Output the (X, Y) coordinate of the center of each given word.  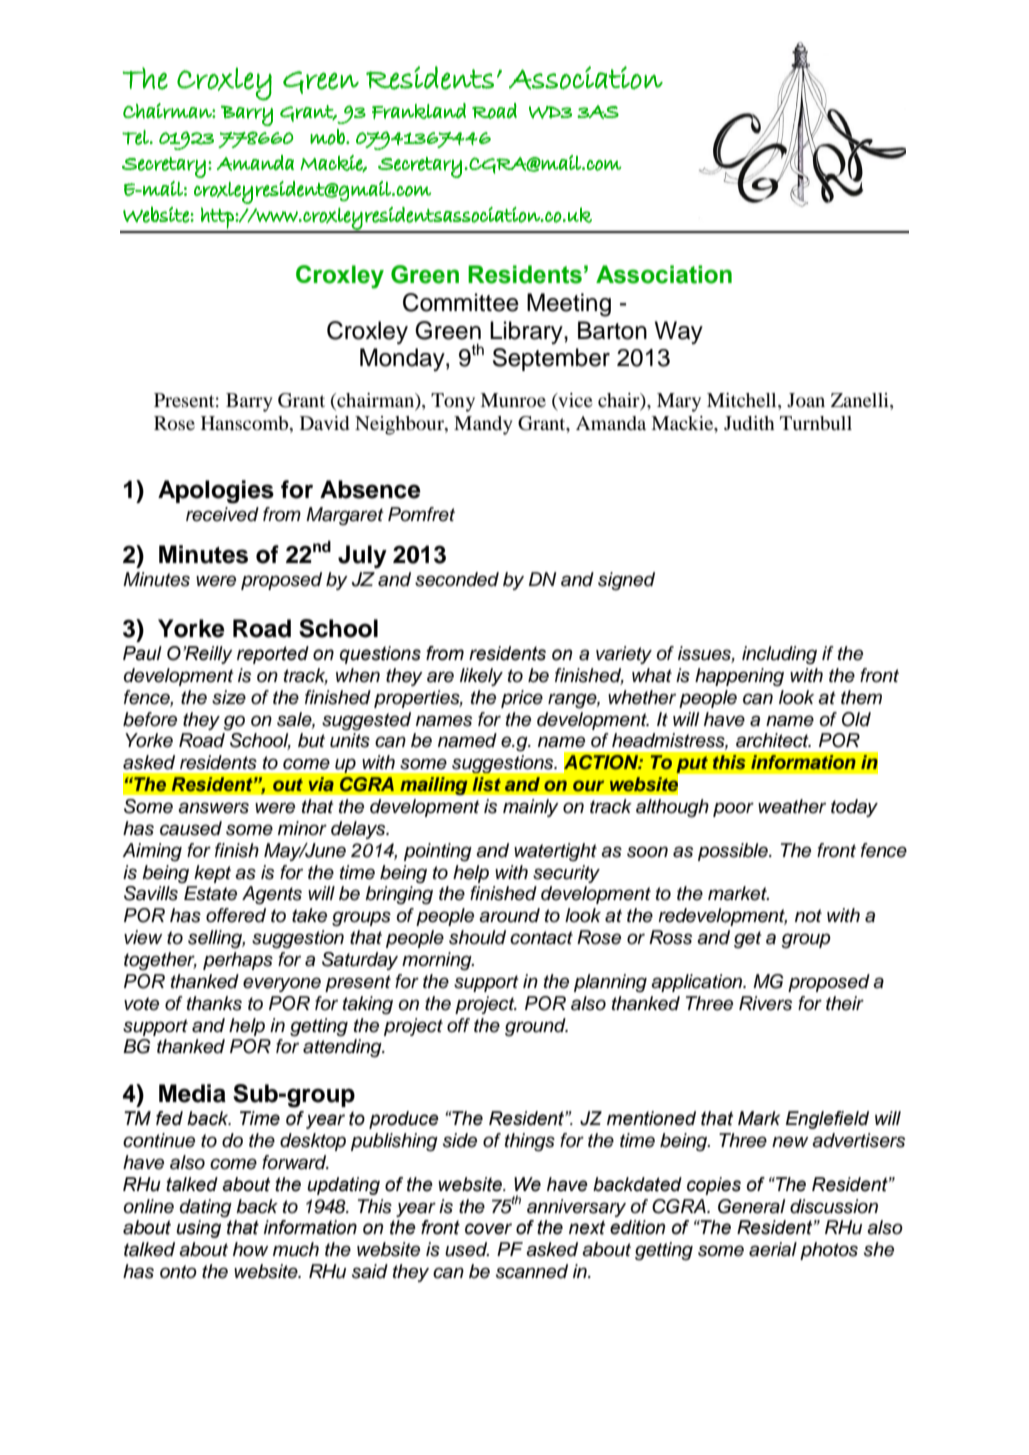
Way (679, 332)
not (808, 915)
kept (212, 874)
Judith (749, 423)
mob (328, 137)
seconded (457, 579)
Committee (461, 302)
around (509, 915)
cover (488, 1229)
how (251, 1249)
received (222, 514)
